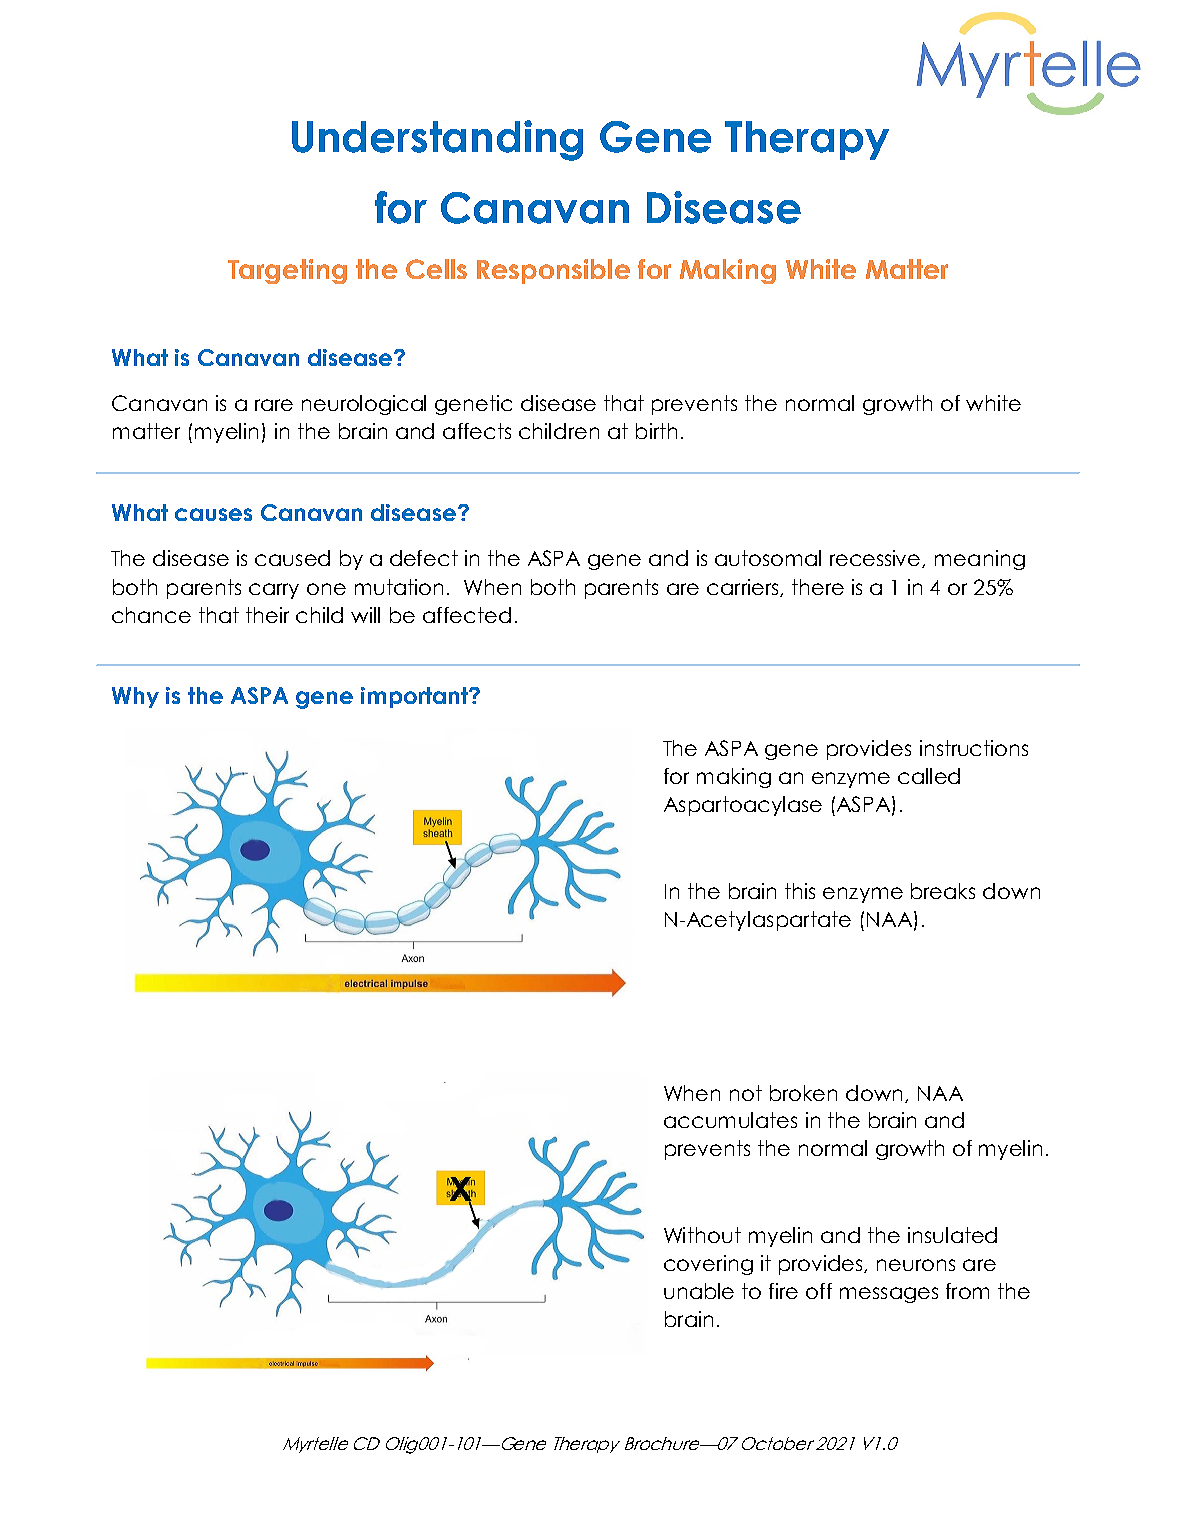 The height and width of the screenshot is (1523, 1177). Describe the element at coordinates (699, 1291) in the screenshot. I see `unable` at that location.
